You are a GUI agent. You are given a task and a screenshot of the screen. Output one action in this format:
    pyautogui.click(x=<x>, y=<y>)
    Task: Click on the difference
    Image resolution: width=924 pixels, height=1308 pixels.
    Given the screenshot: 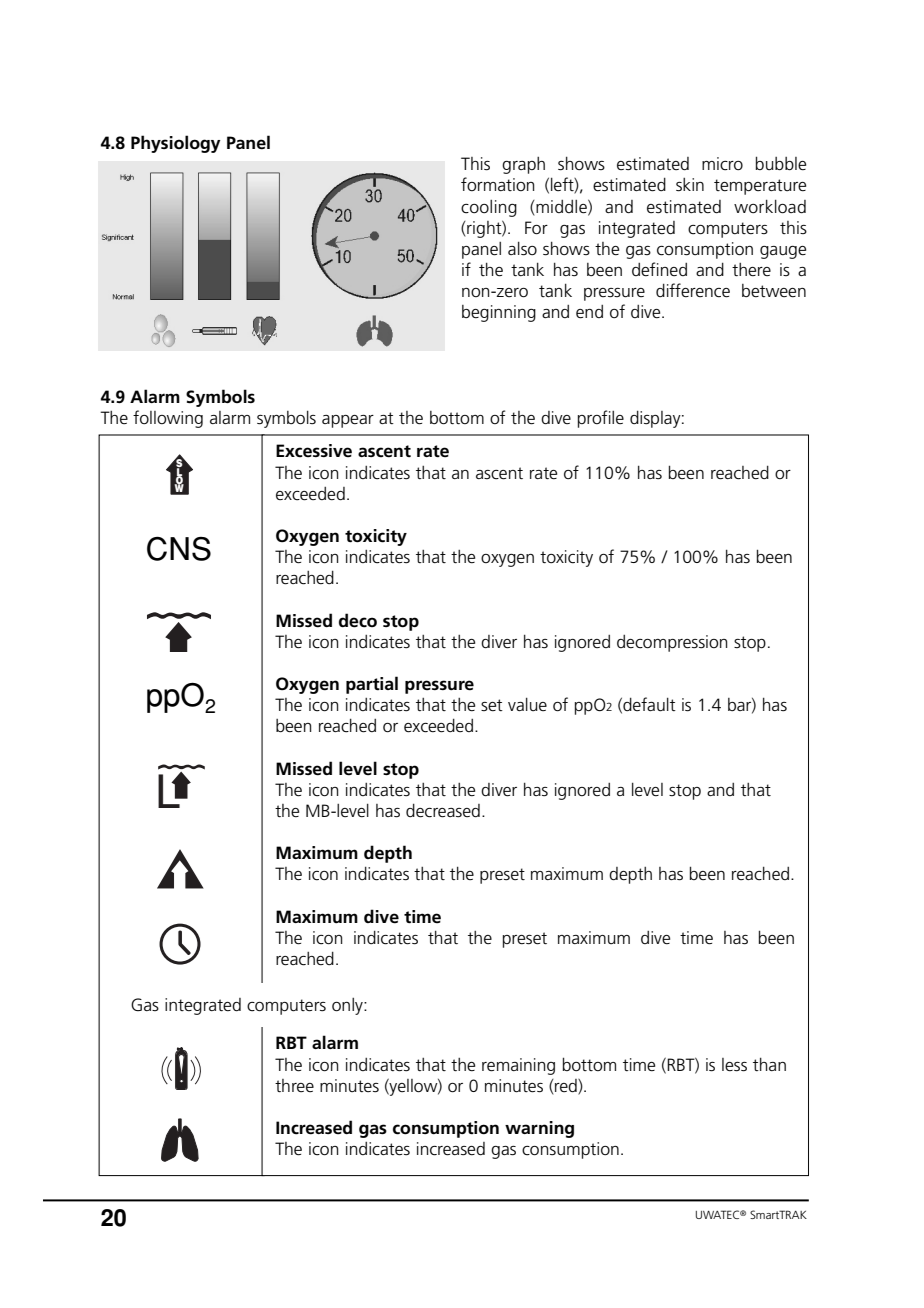 What is the action you would take?
    pyautogui.click(x=693, y=290)
